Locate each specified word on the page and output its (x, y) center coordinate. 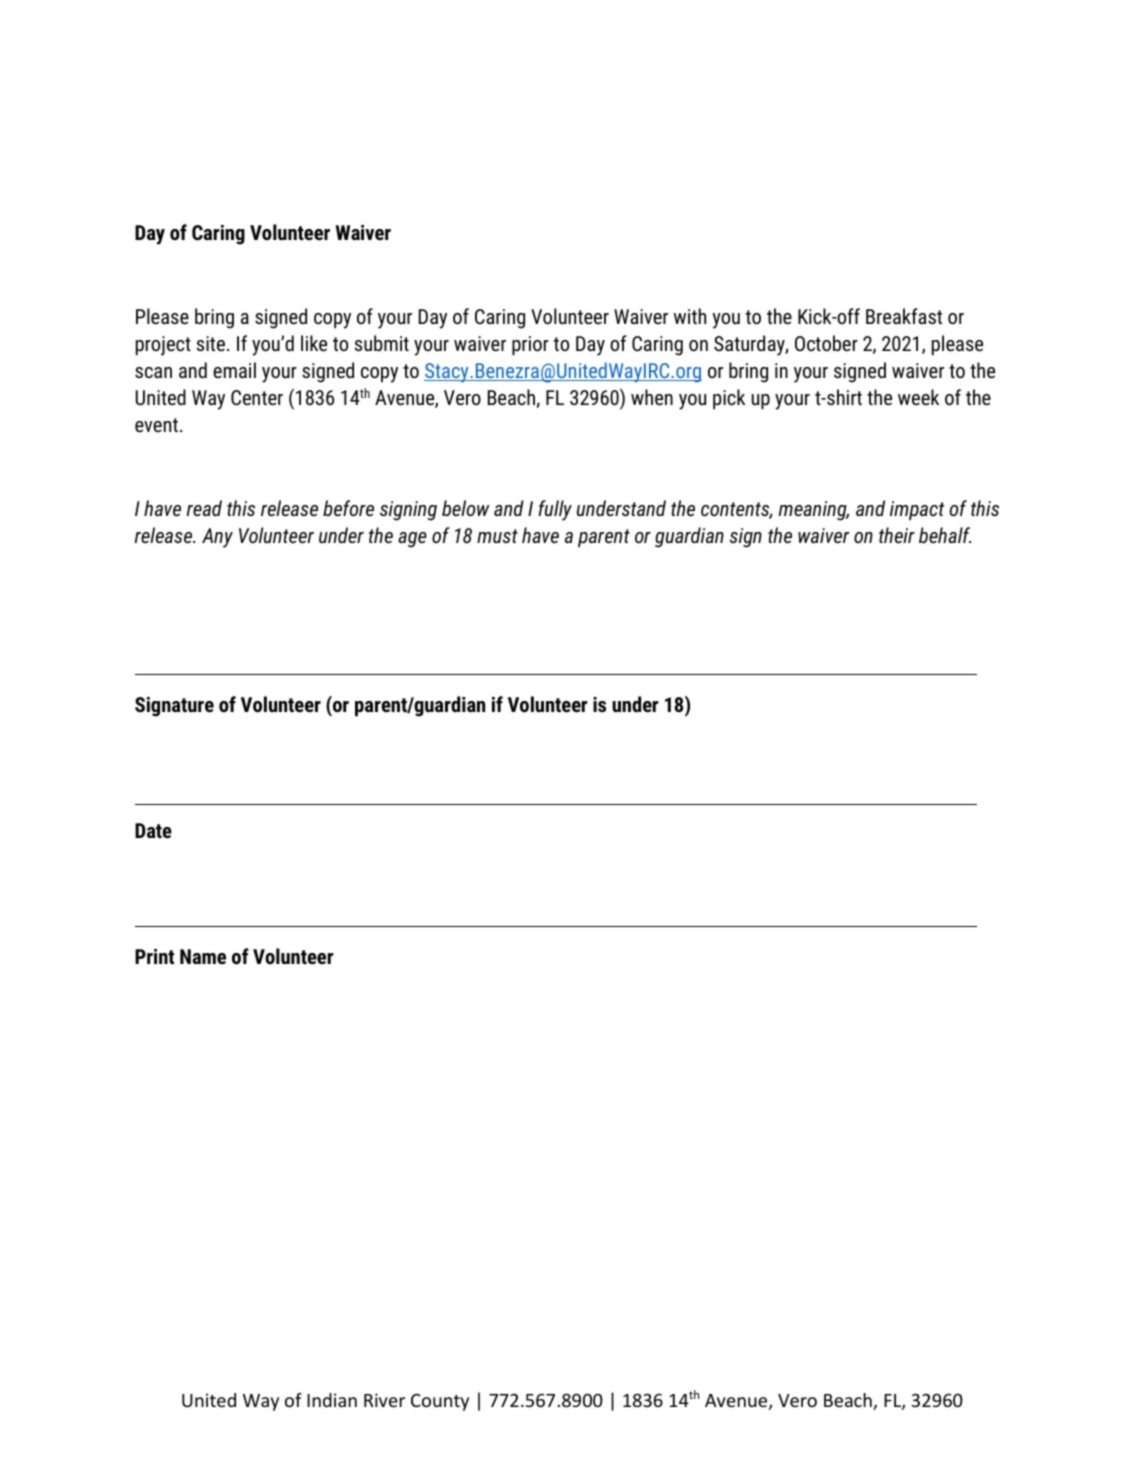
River (384, 1400)
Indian (332, 1400)
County (440, 1402)
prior (530, 345)
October (826, 343)
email (234, 370)
